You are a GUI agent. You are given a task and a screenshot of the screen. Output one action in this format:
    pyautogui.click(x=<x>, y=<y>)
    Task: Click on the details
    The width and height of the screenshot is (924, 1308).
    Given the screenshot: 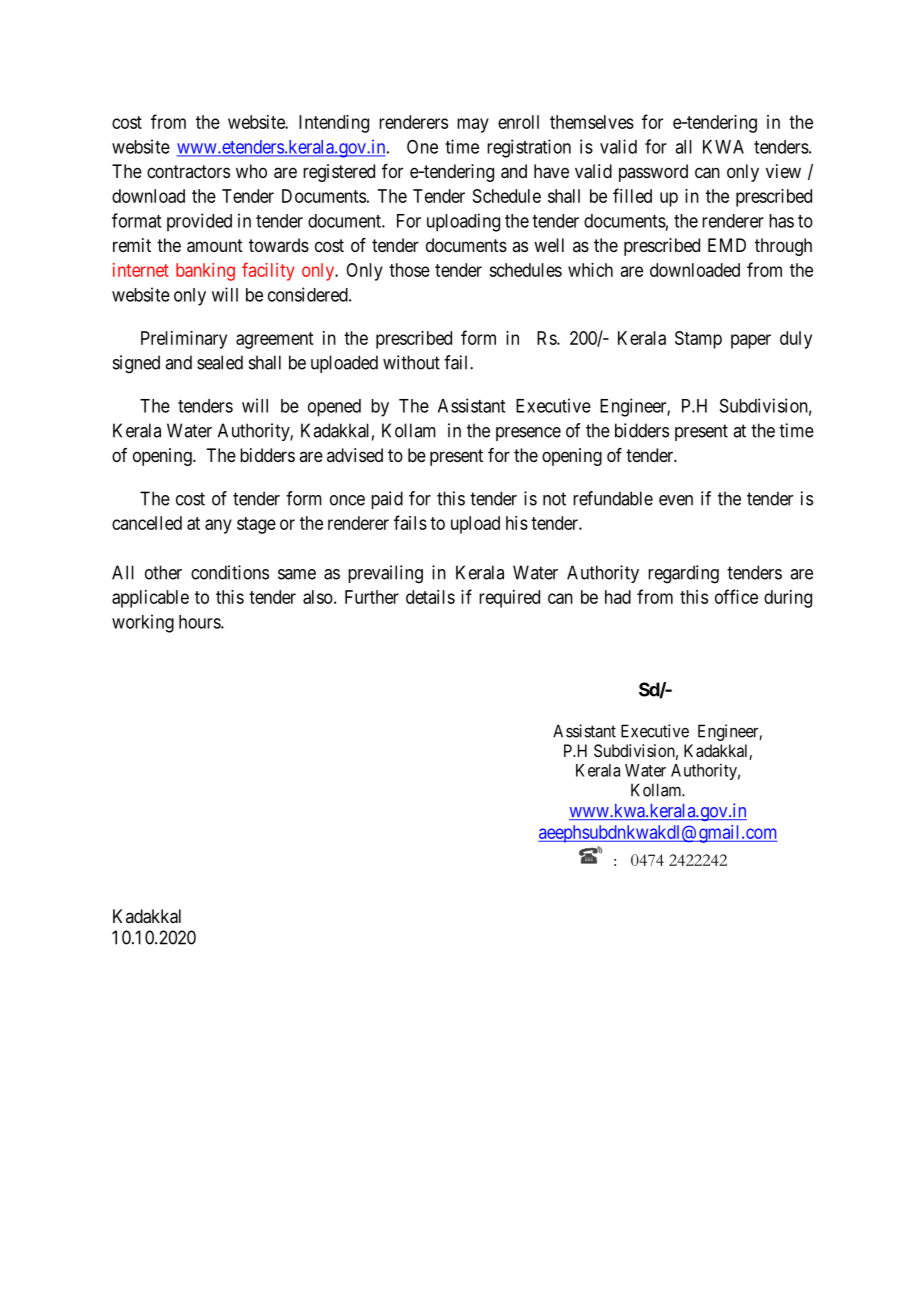 What is the action you would take?
    pyautogui.click(x=430, y=597)
